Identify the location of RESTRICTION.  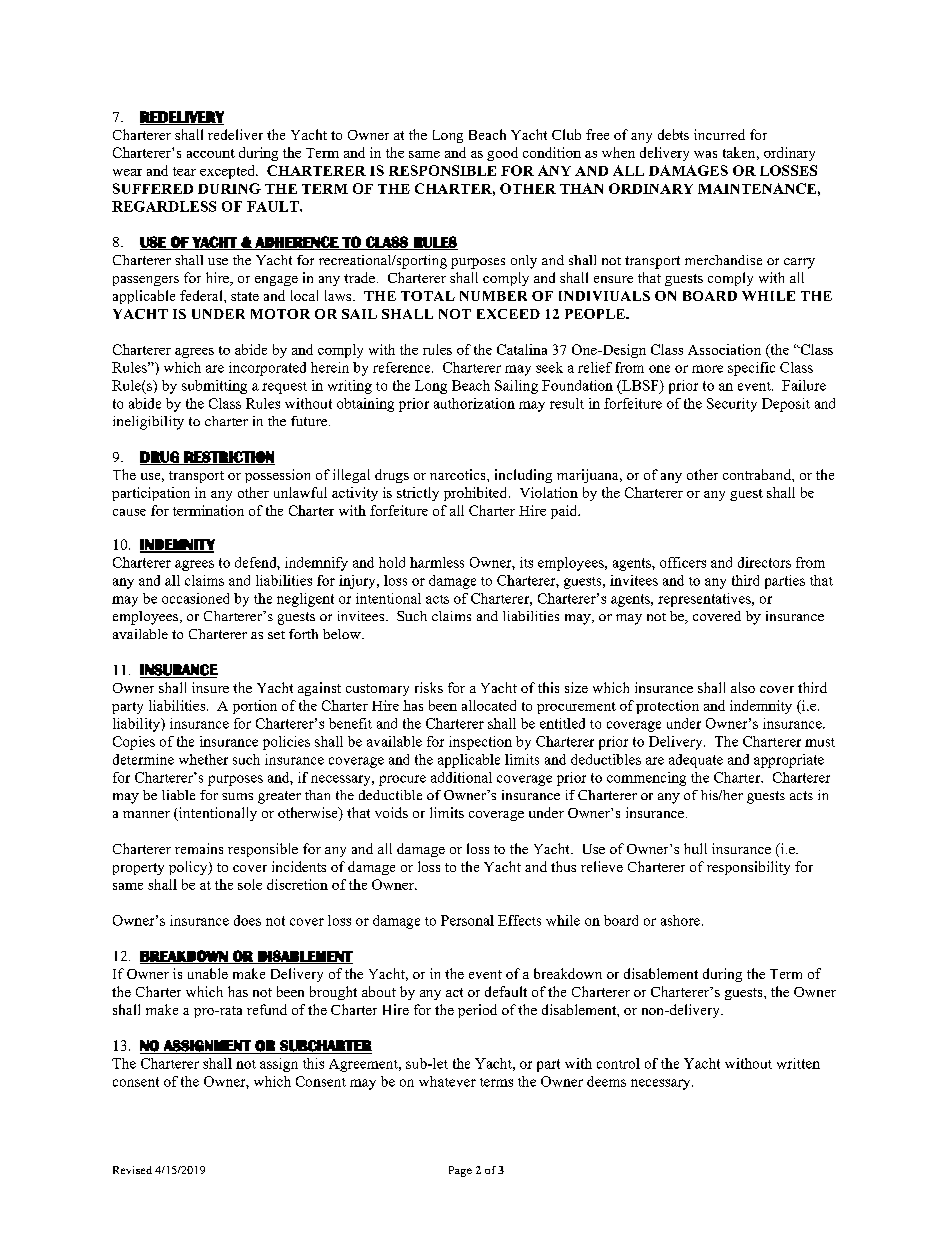
(229, 458).
